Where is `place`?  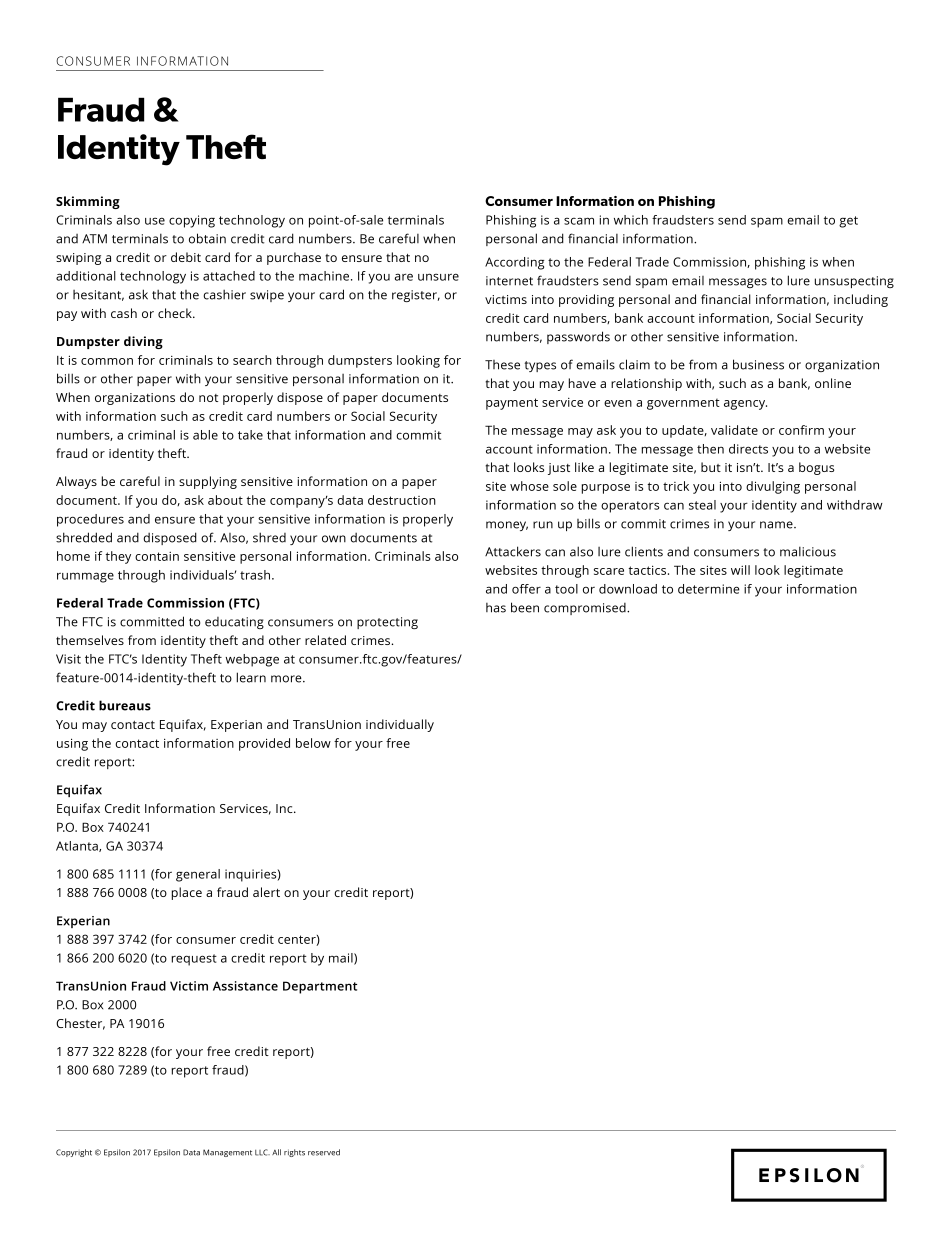 place is located at coordinates (187, 893).
